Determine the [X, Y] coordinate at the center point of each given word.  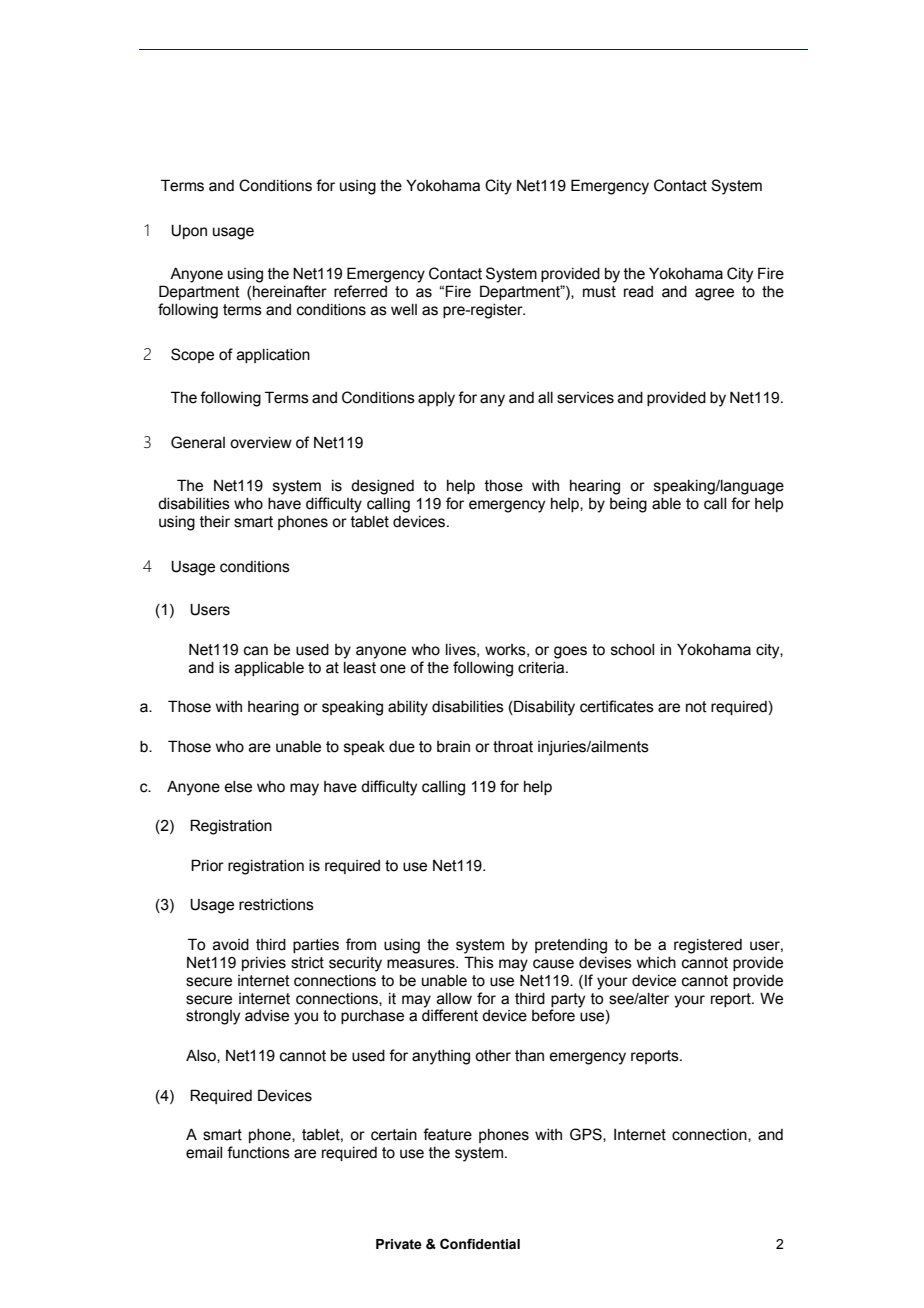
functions [258, 1152]
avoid [231, 945]
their [215, 522]
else [238, 787]
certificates [617, 706]
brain [453, 747]
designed [382, 487]
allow [454, 999]
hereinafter [290, 291]
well [404, 310]
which [656, 963]
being [628, 505]
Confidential [480, 1244]
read [638, 292]
